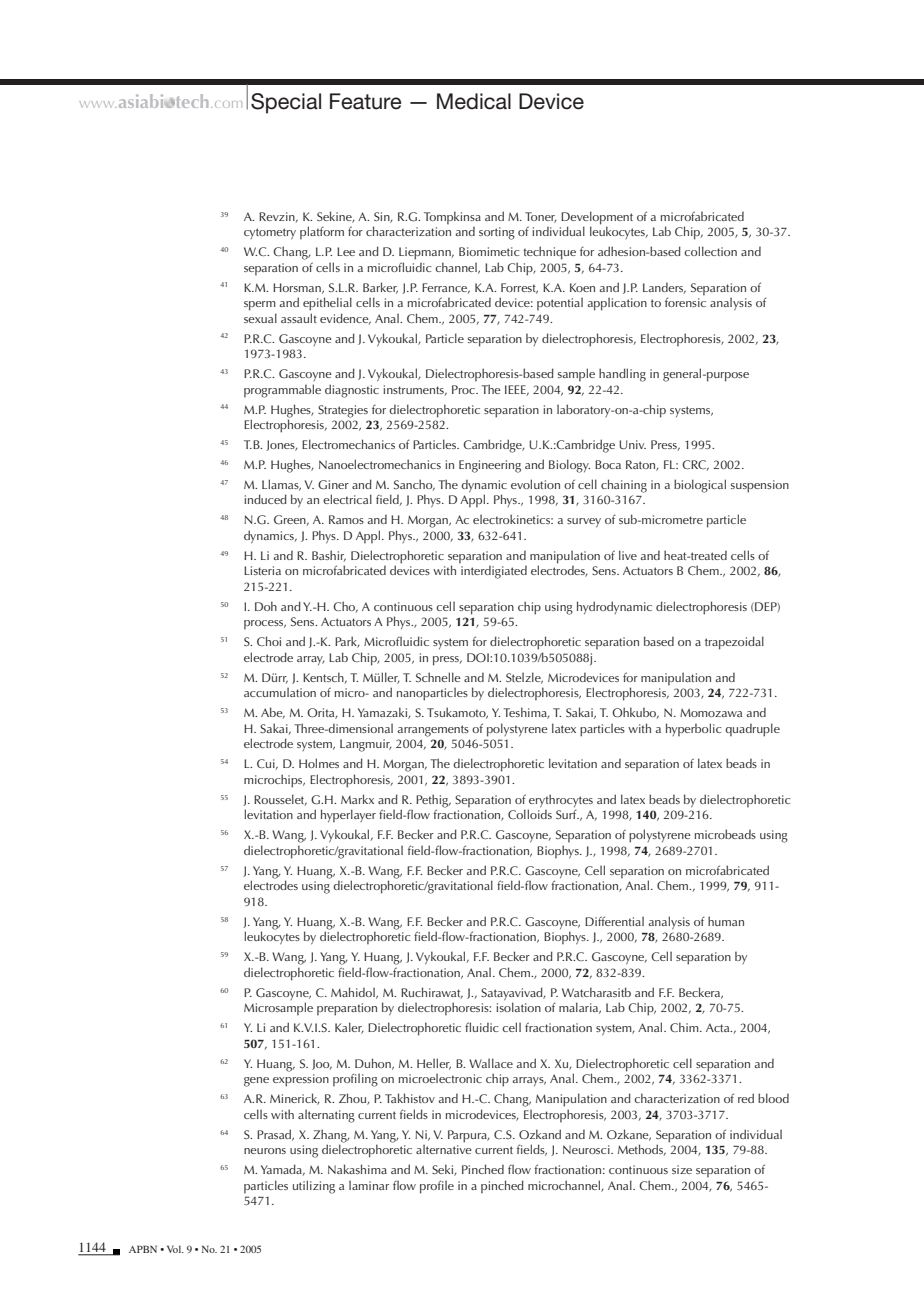 The height and width of the document is (1308, 924). Describe the element at coordinates (319, 763) in the document. I see `Holmes` at that location.
